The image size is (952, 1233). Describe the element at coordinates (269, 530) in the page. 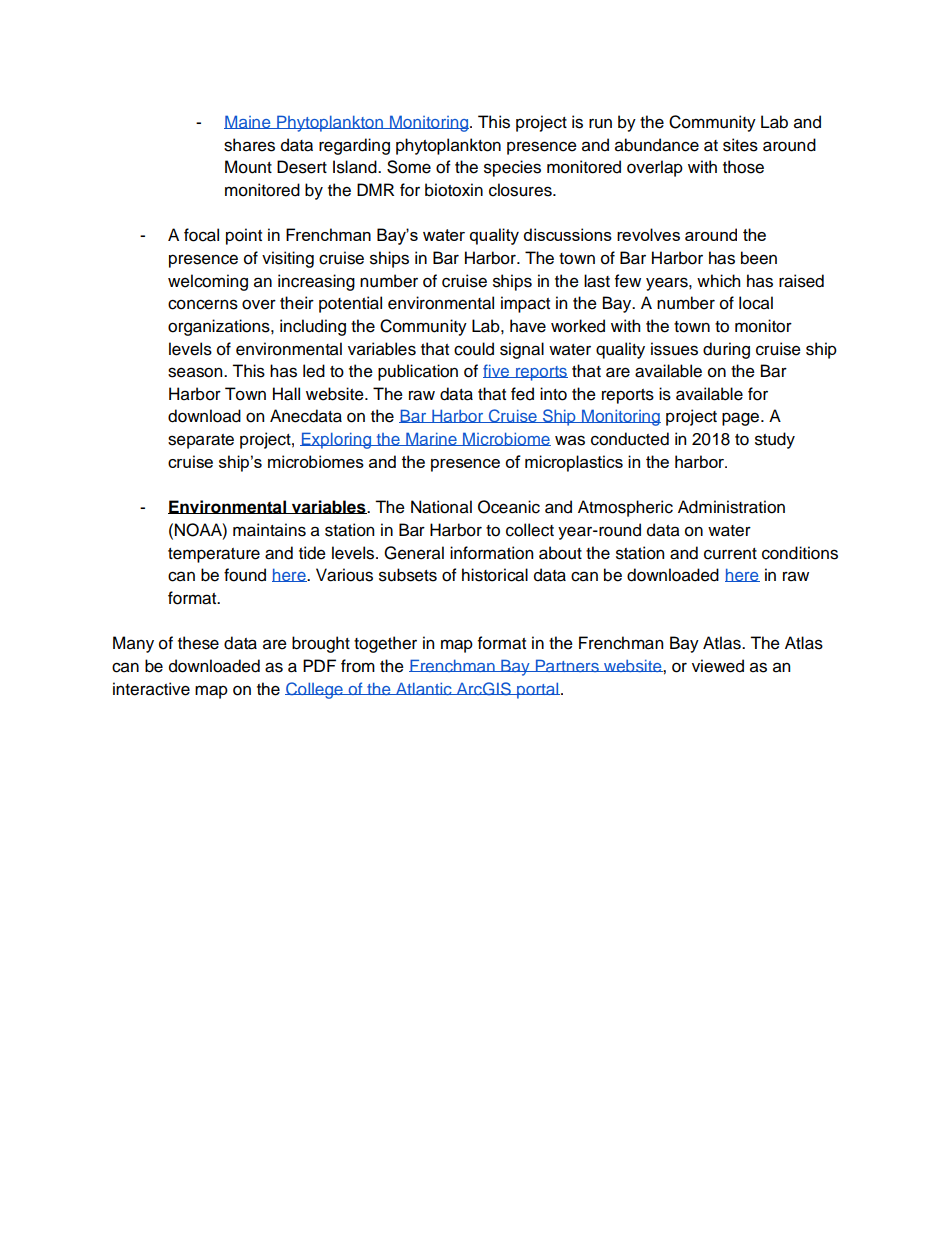

I see `maintains` at that location.
